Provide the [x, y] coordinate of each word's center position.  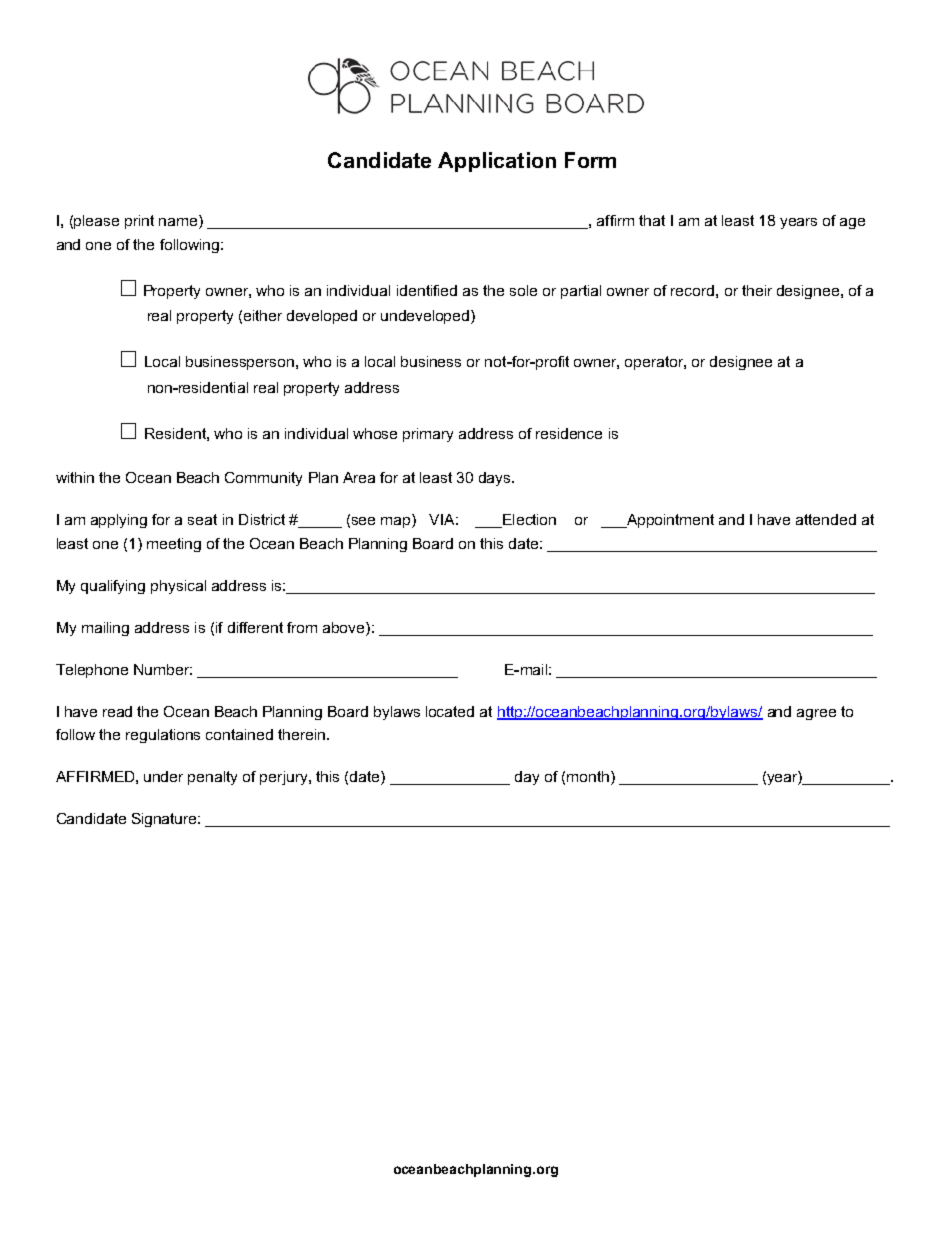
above [345, 627]
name [179, 222]
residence [569, 433]
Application [497, 162]
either [263, 315]
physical [178, 587]
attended [826, 519]
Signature [166, 820]
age [852, 223]
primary [428, 435]
